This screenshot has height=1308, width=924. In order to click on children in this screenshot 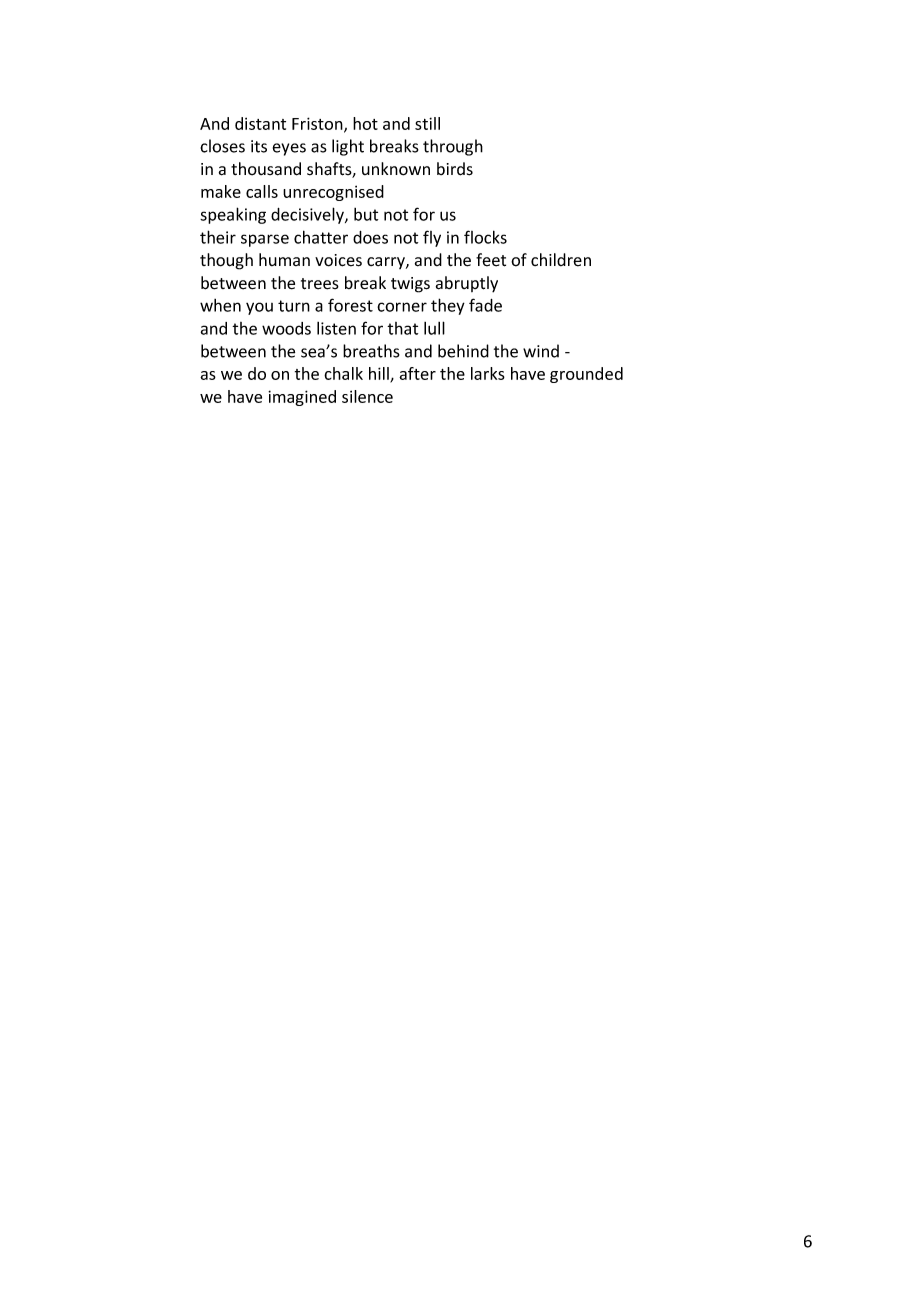, I will do `click(561, 260)`.
